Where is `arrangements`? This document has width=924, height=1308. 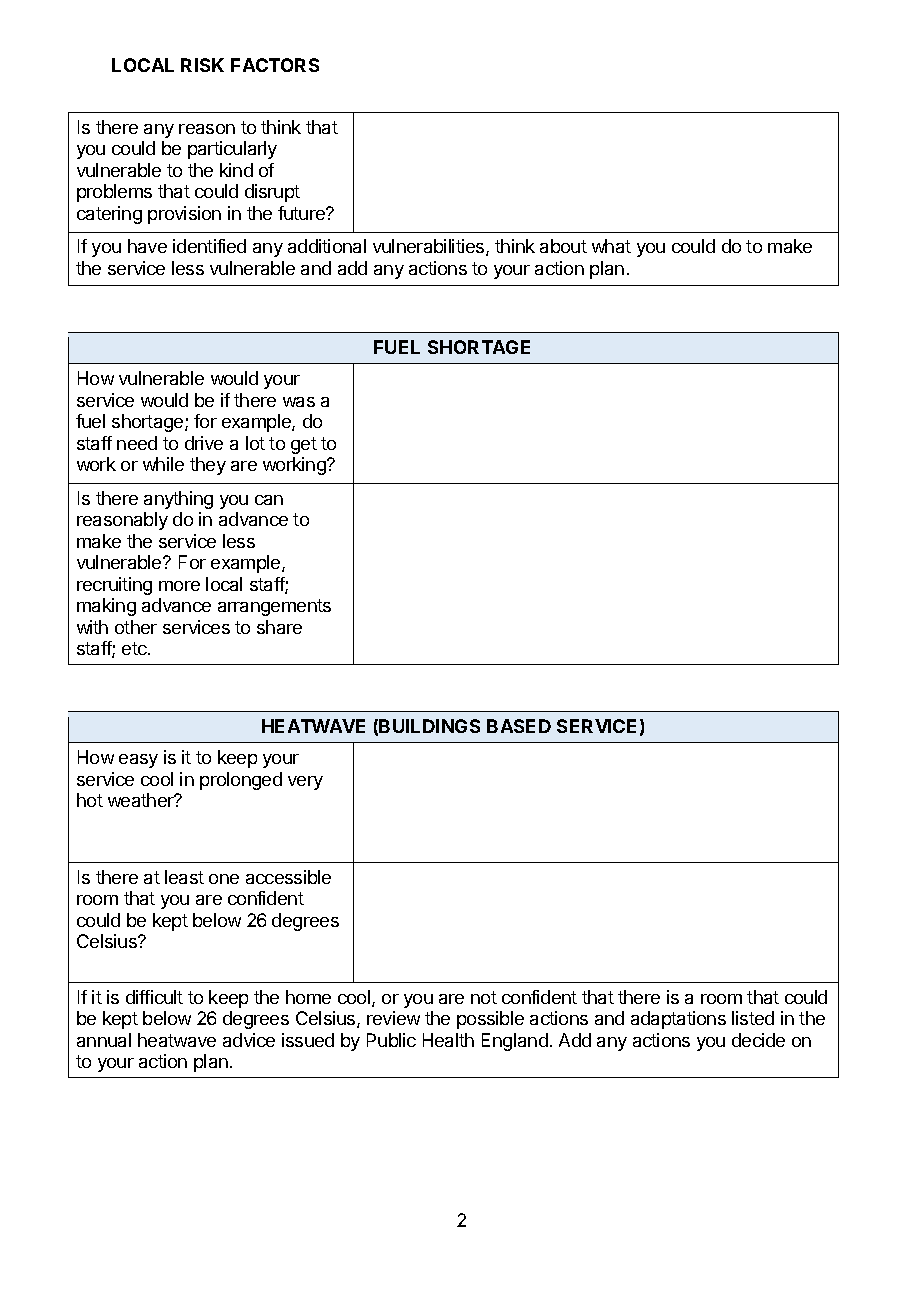
arrangements is located at coordinates (274, 607).
